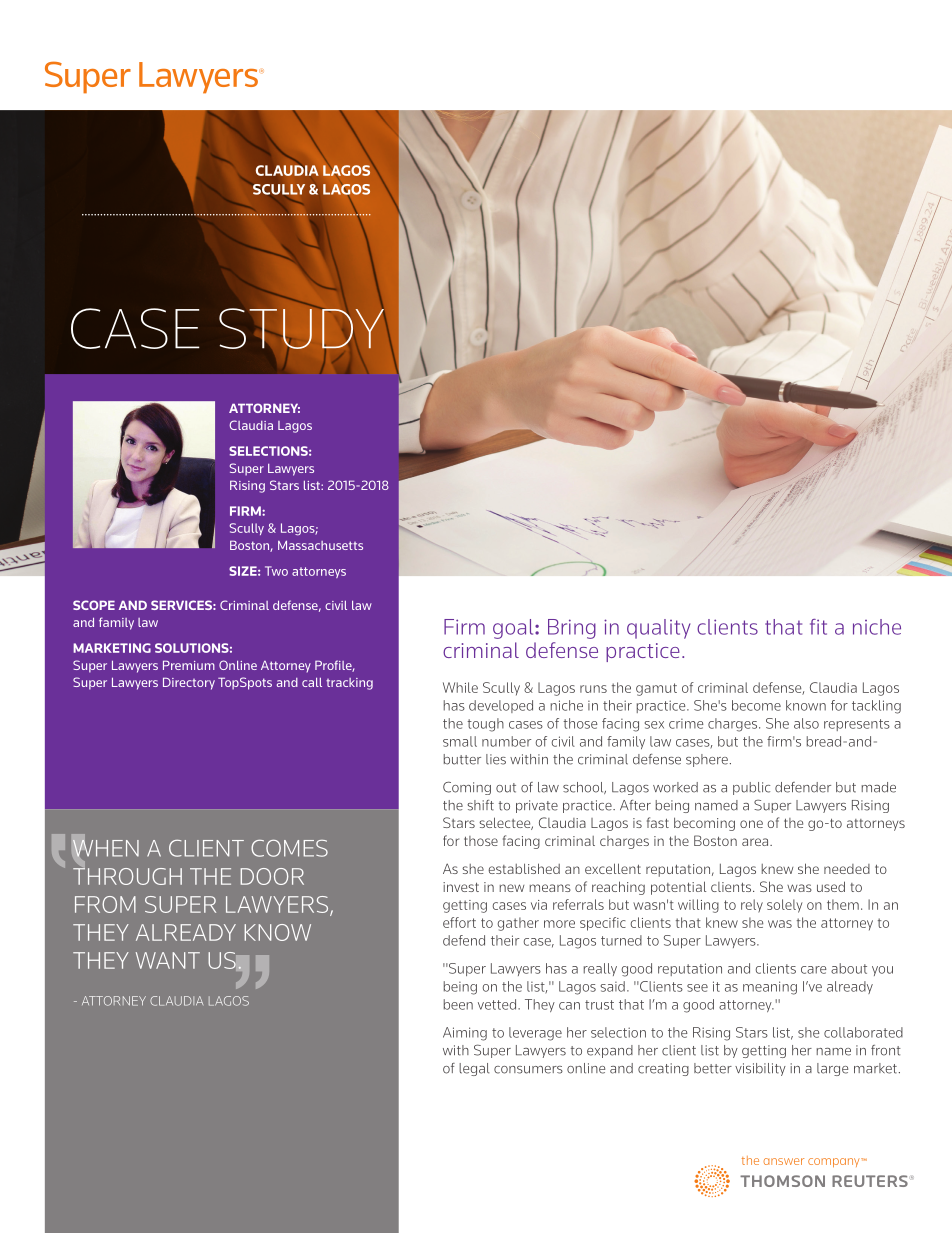  Describe the element at coordinates (460, 687) in the image. I see `While` at that location.
